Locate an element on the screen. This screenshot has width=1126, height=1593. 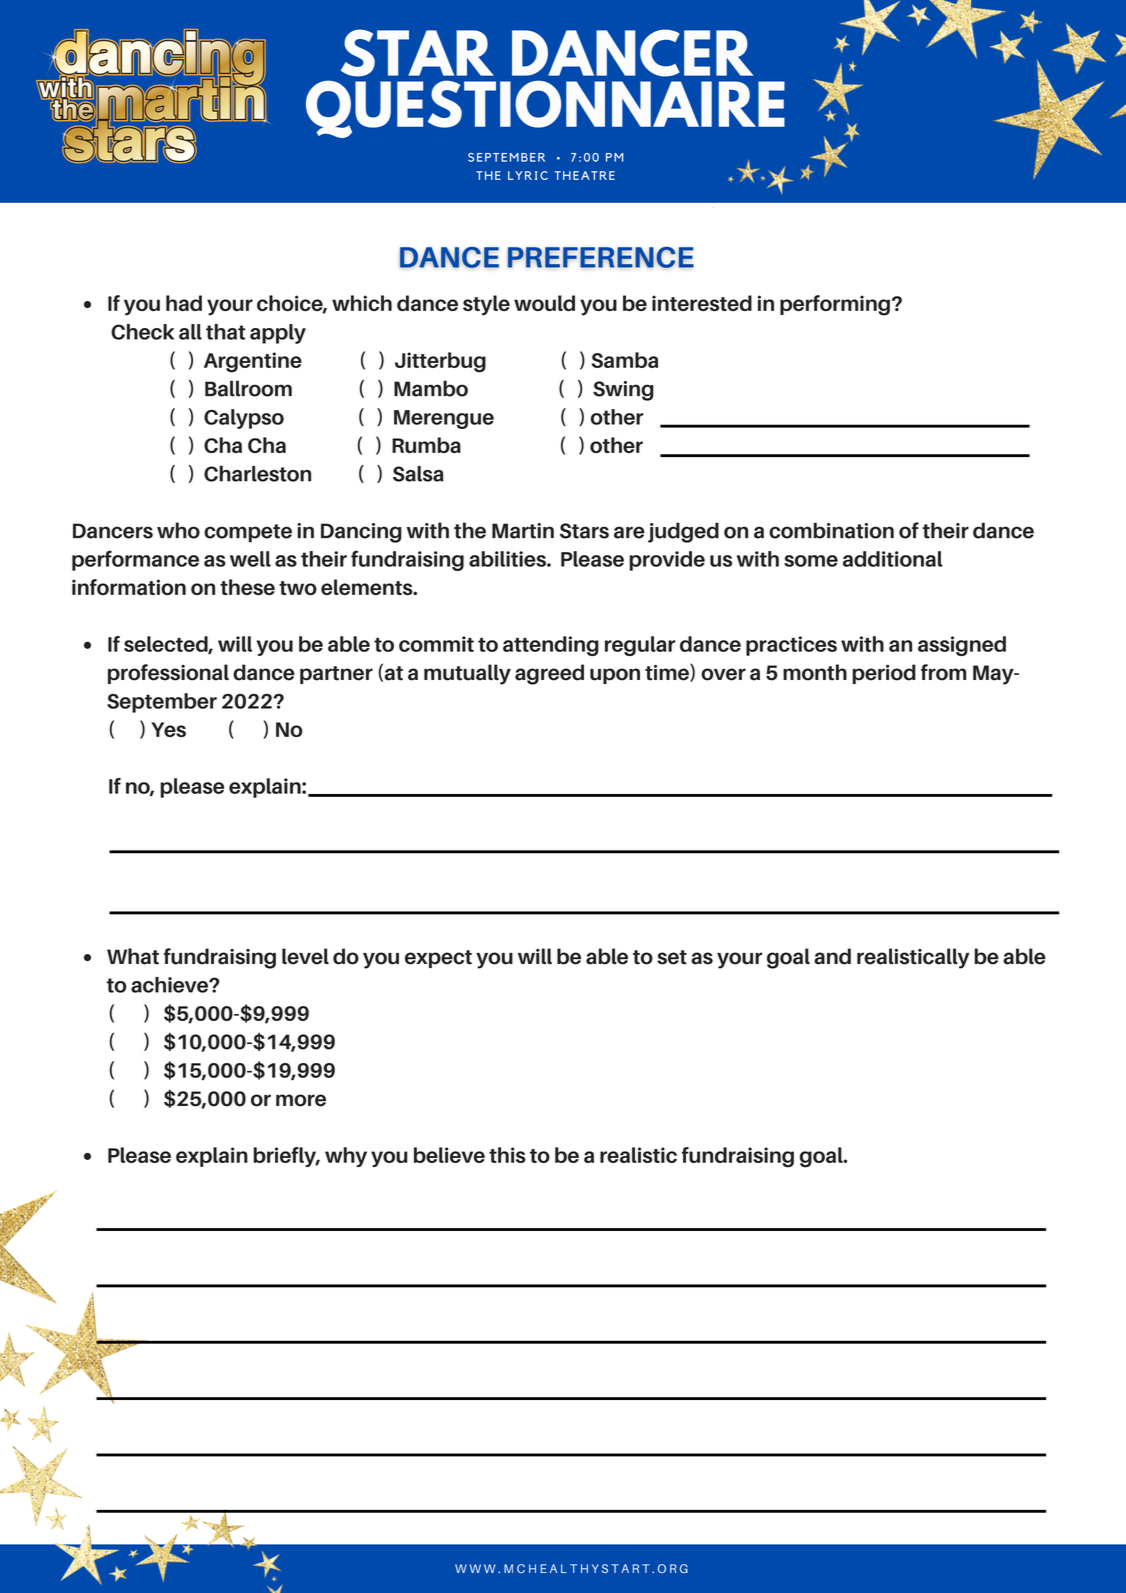
that is located at coordinates (226, 332).
